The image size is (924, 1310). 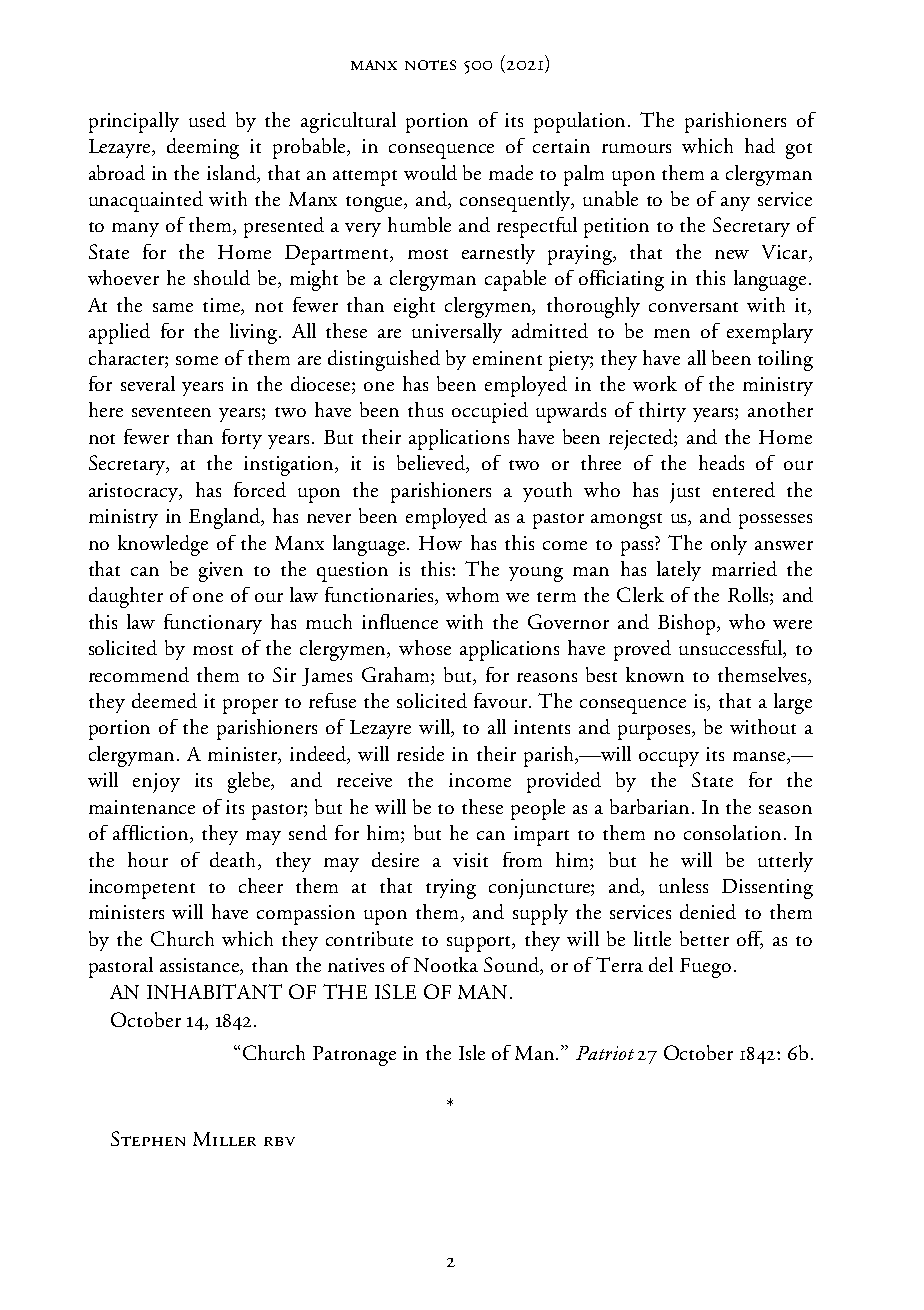 What do you see at coordinates (224, 1139) in the image?
I see `Miller` at bounding box center [224, 1139].
